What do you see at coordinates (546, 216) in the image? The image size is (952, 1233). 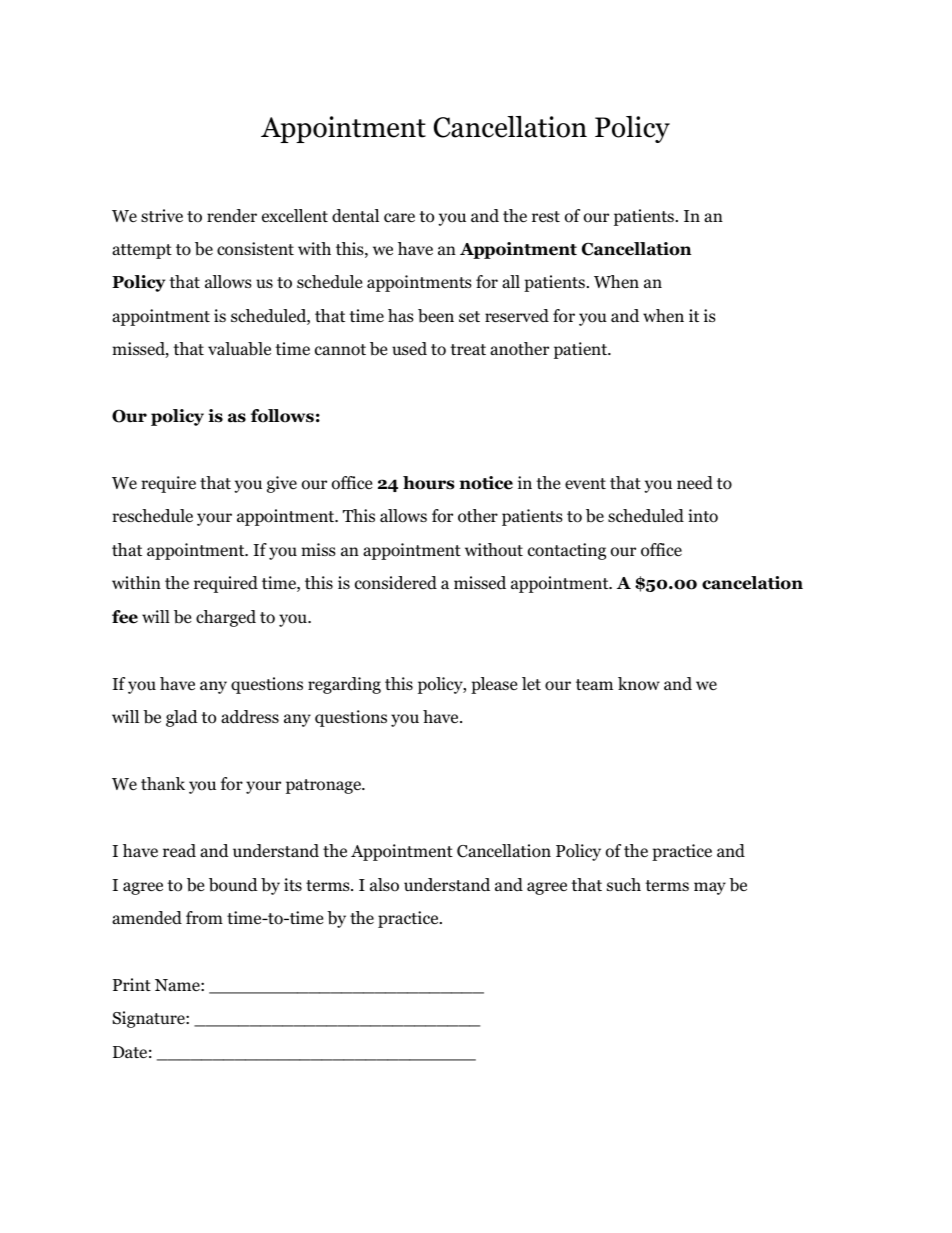 I see `rest` at bounding box center [546, 216].
